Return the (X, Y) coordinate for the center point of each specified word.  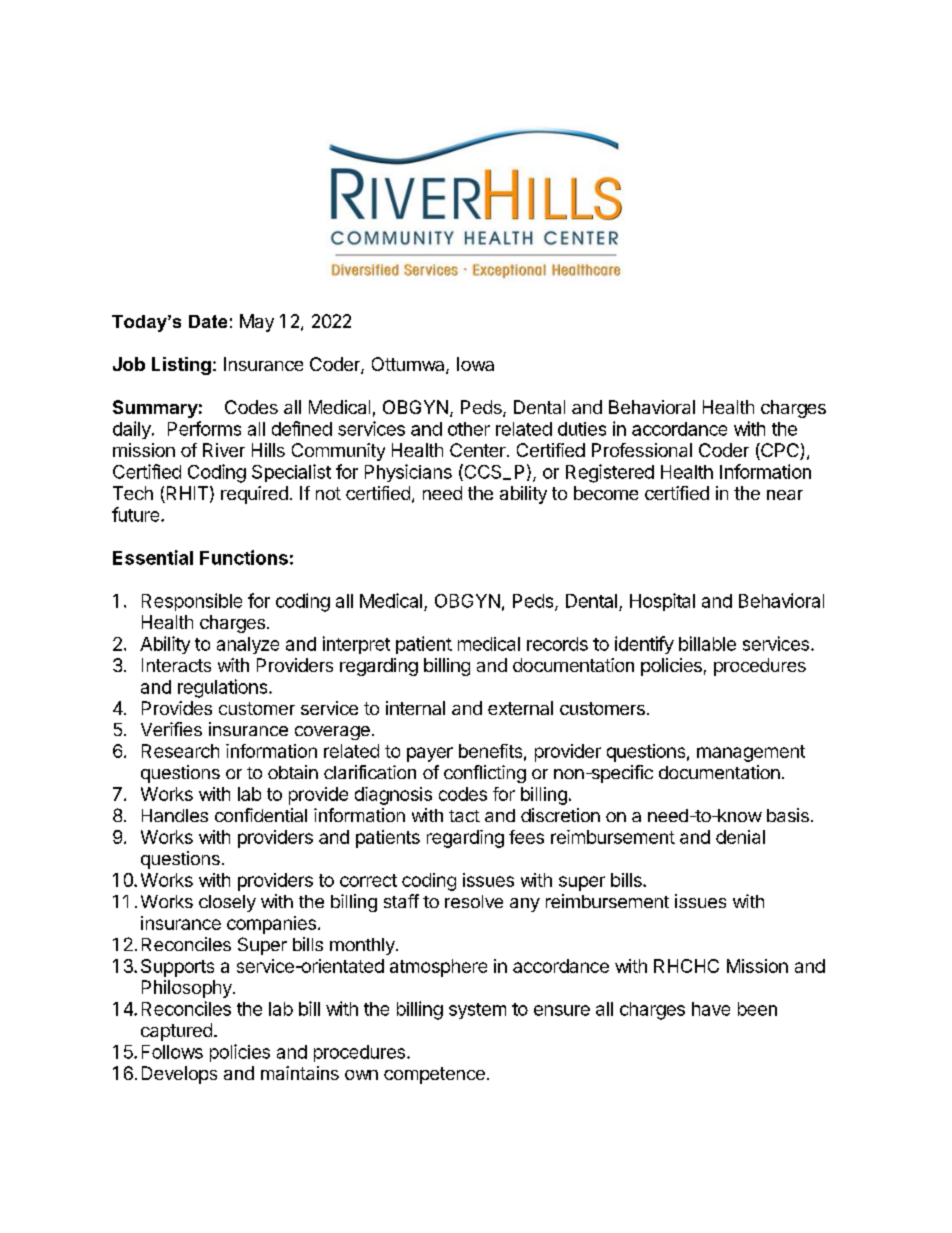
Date (208, 321)
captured (176, 1032)
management (751, 753)
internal (415, 708)
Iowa (475, 364)
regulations (224, 688)
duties (582, 429)
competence (434, 1075)
